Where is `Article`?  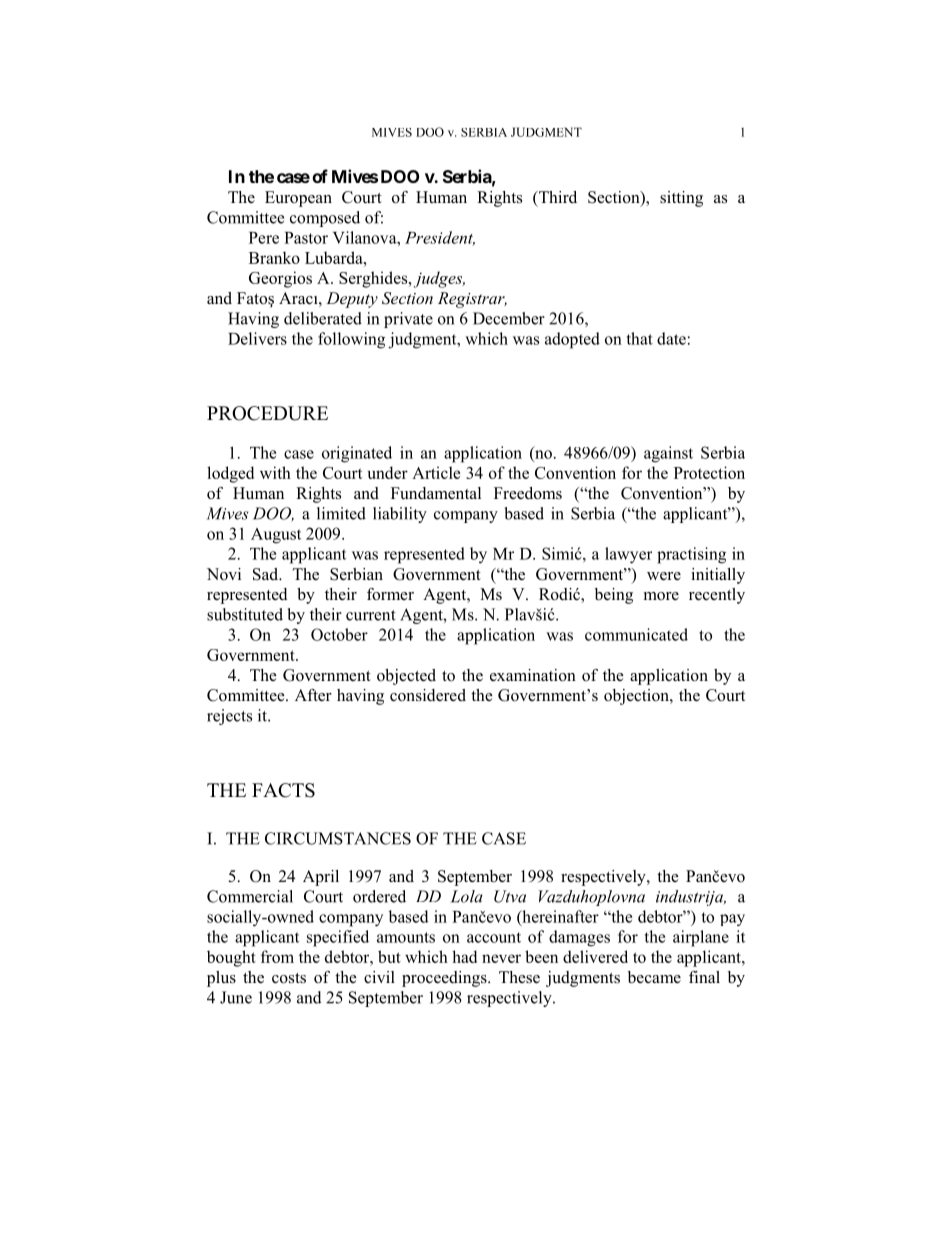
Article is located at coordinates (436, 472).
